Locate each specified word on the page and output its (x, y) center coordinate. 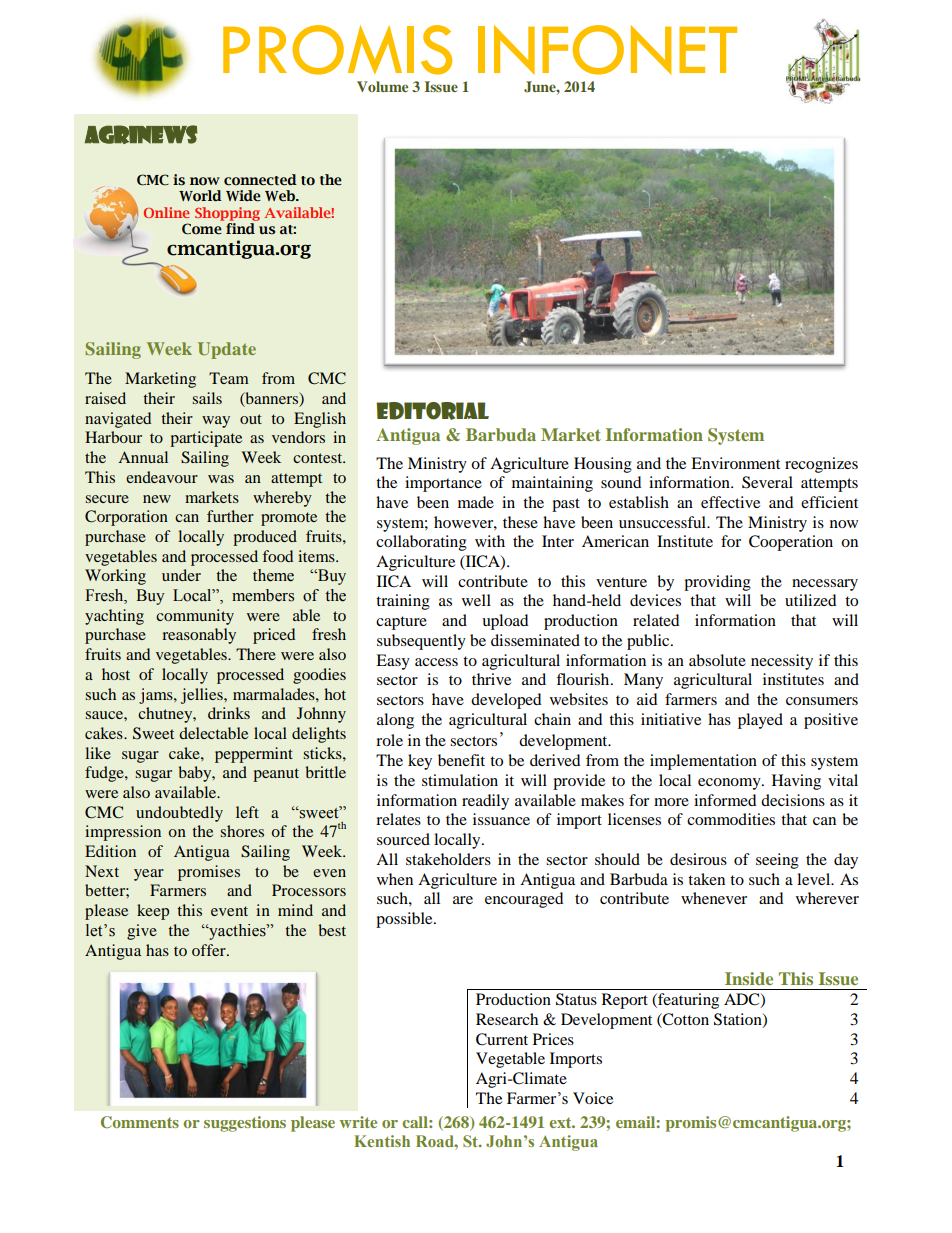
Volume (382, 86)
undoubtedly (179, 814)
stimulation (460, 780)
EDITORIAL (432, 411)
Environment (735, 463)
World (200, 195)
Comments (140, 1122)
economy (730, 784)
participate (206, 439)
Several (767, 482)
